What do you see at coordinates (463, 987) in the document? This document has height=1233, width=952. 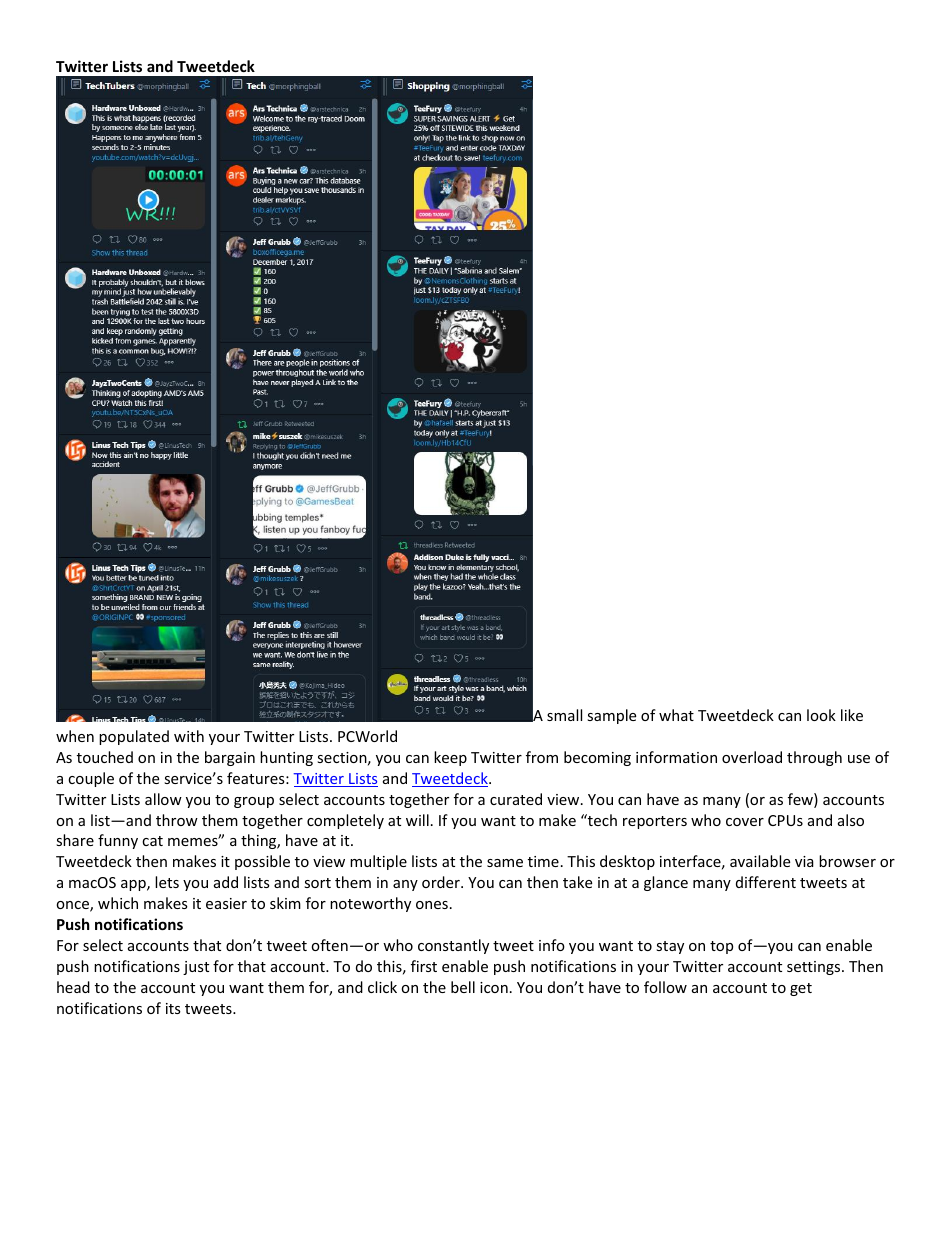 I see `bell` at bounding box center [463, 987].
